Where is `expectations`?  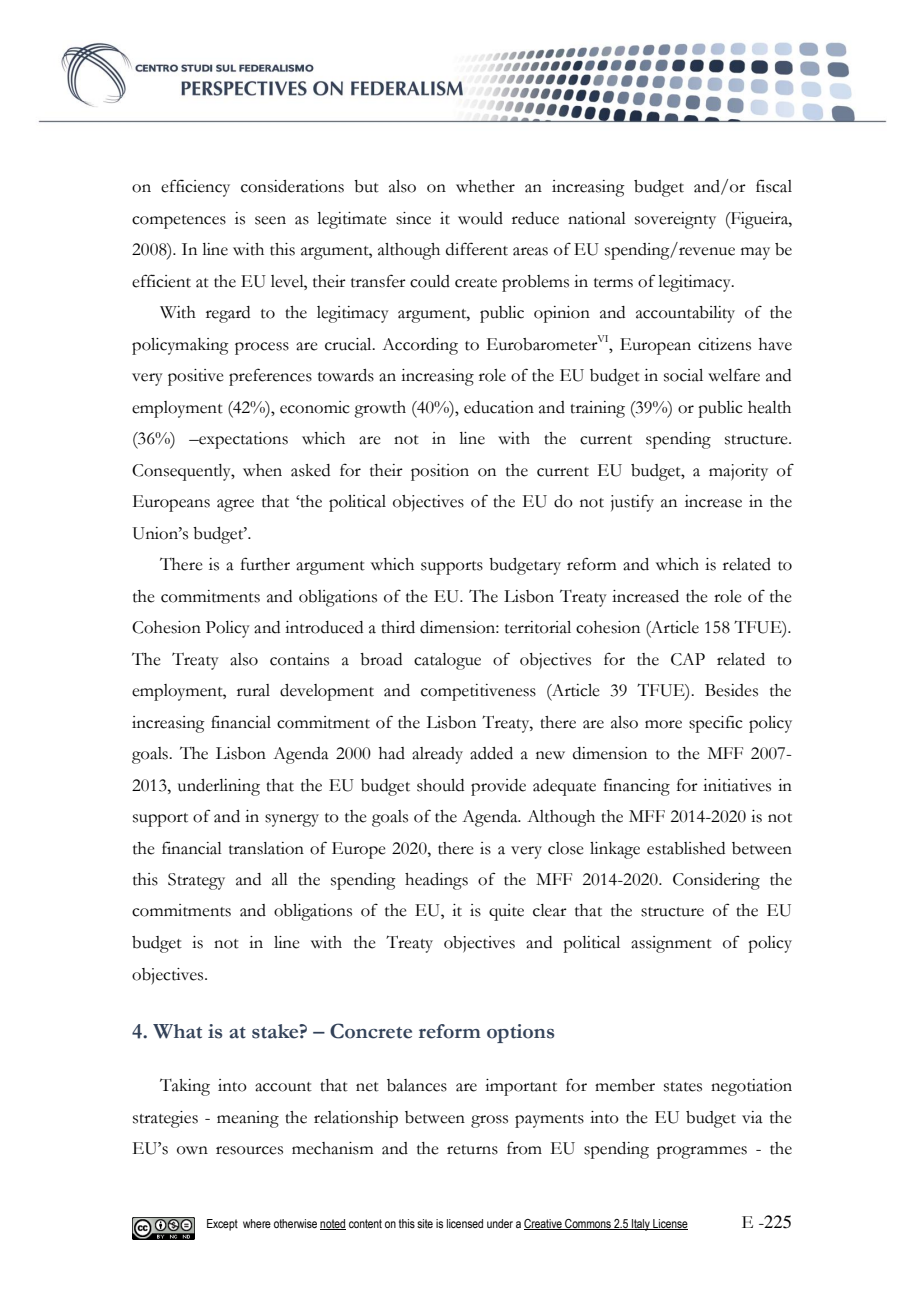
expectations is located at coordinates (242, 440).
